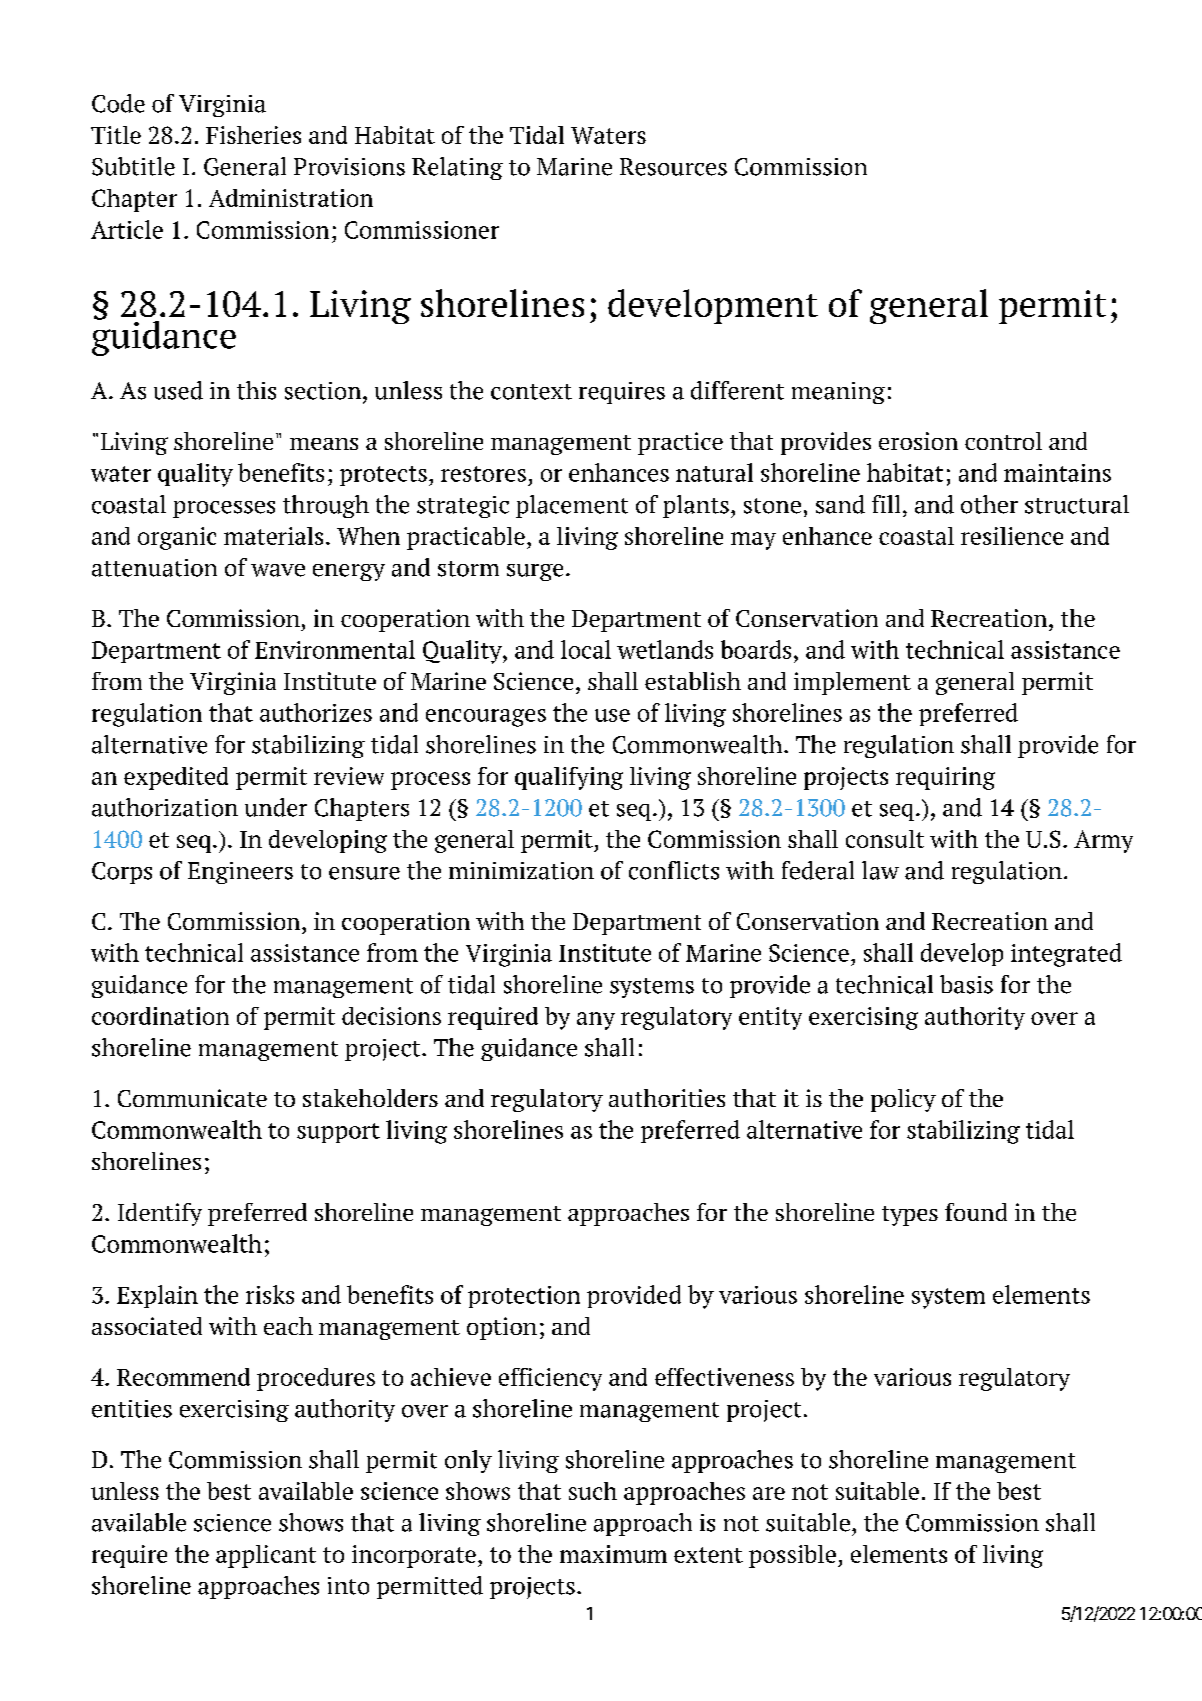  What do you see at coordinates (903, 1100) in the page?
I see `policy` at bounding box center [903, 1100].
